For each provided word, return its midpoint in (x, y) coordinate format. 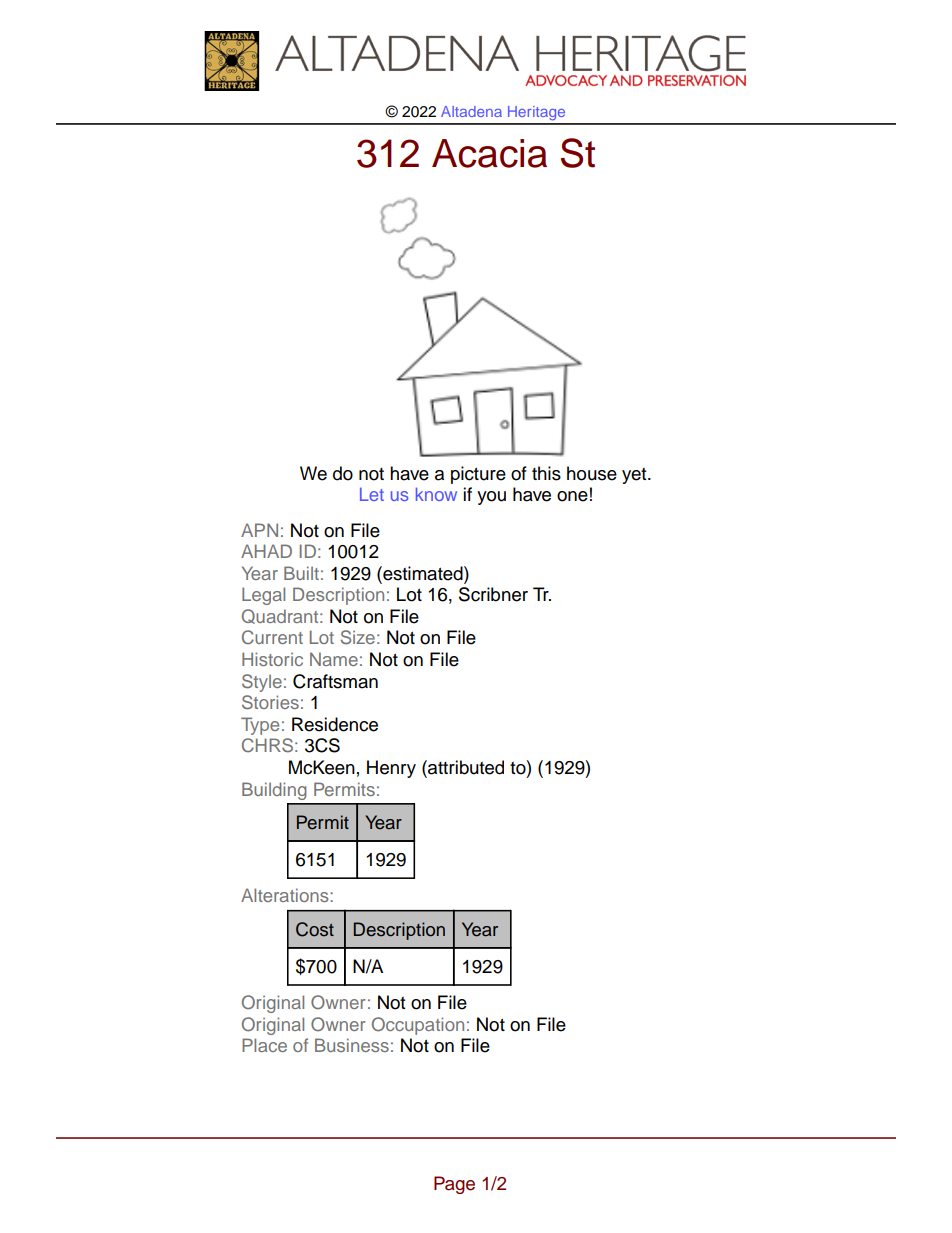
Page (454, 1185)
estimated (423, 573)
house (592, 473)
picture (478, 475)
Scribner (493, 594)
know (436, 494)
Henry (391, 769)
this (546, 473)
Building (274, 791)
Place (264, 1045)
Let (372, 494)
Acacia (489, 153)
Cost (315, 929)
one (572, 496)
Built (301, 573)
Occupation (418, 1026)
